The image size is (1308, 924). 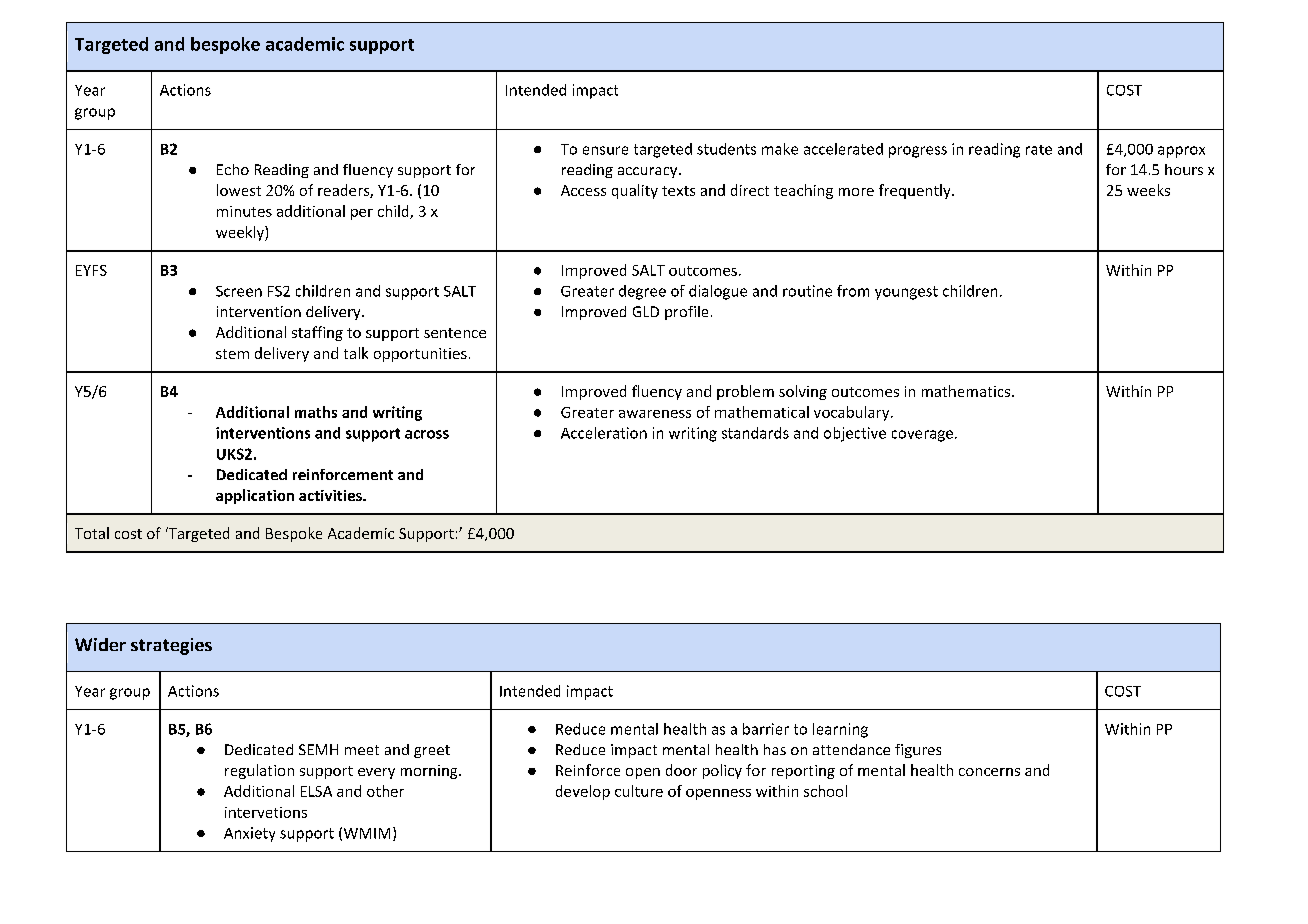 I want to click on coverage, so click(x=922, y=436).
